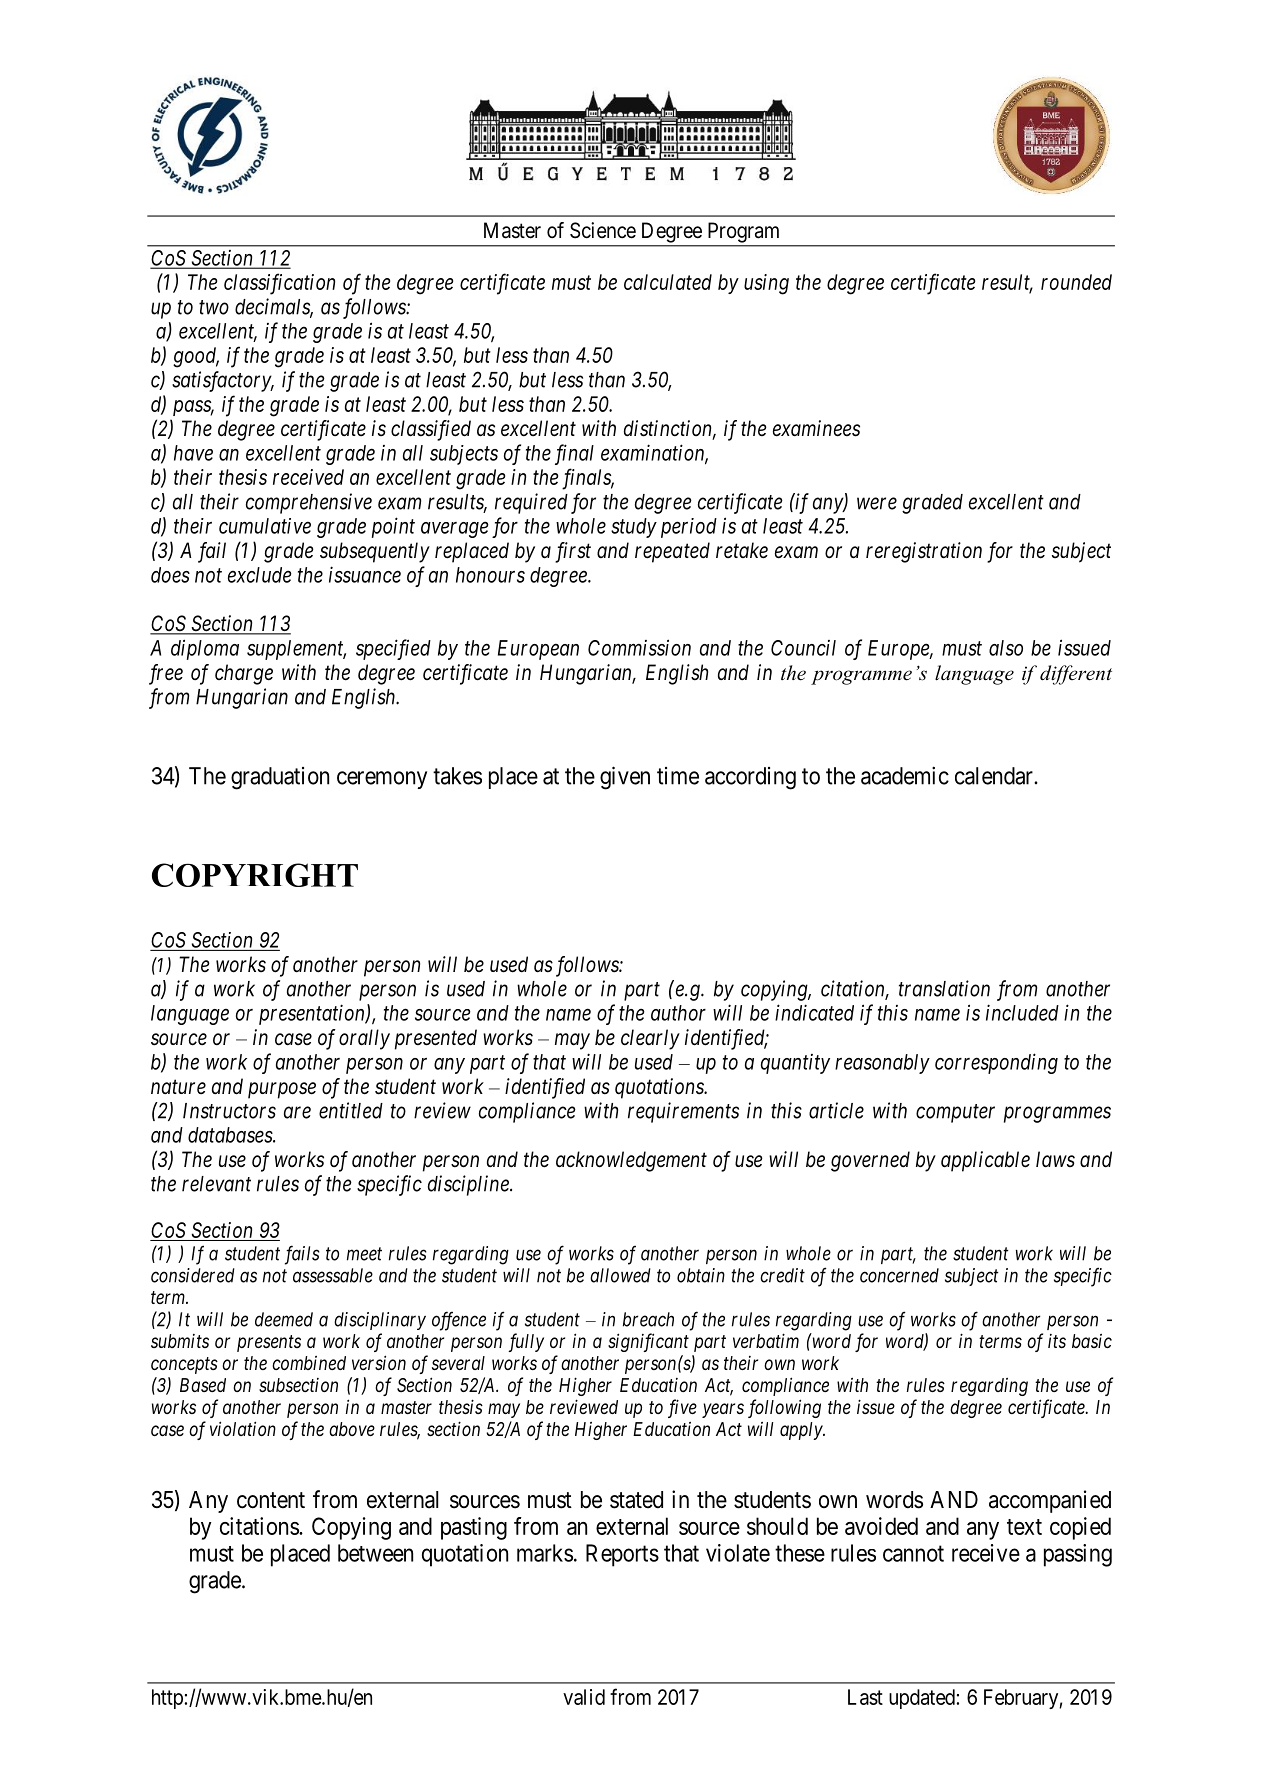 The height and width of the screenshot is (1785, 1262). What do you see at coordinates (584, 1697) in the screenshot?
I see `valid` at bounding box center [584, 1697].
